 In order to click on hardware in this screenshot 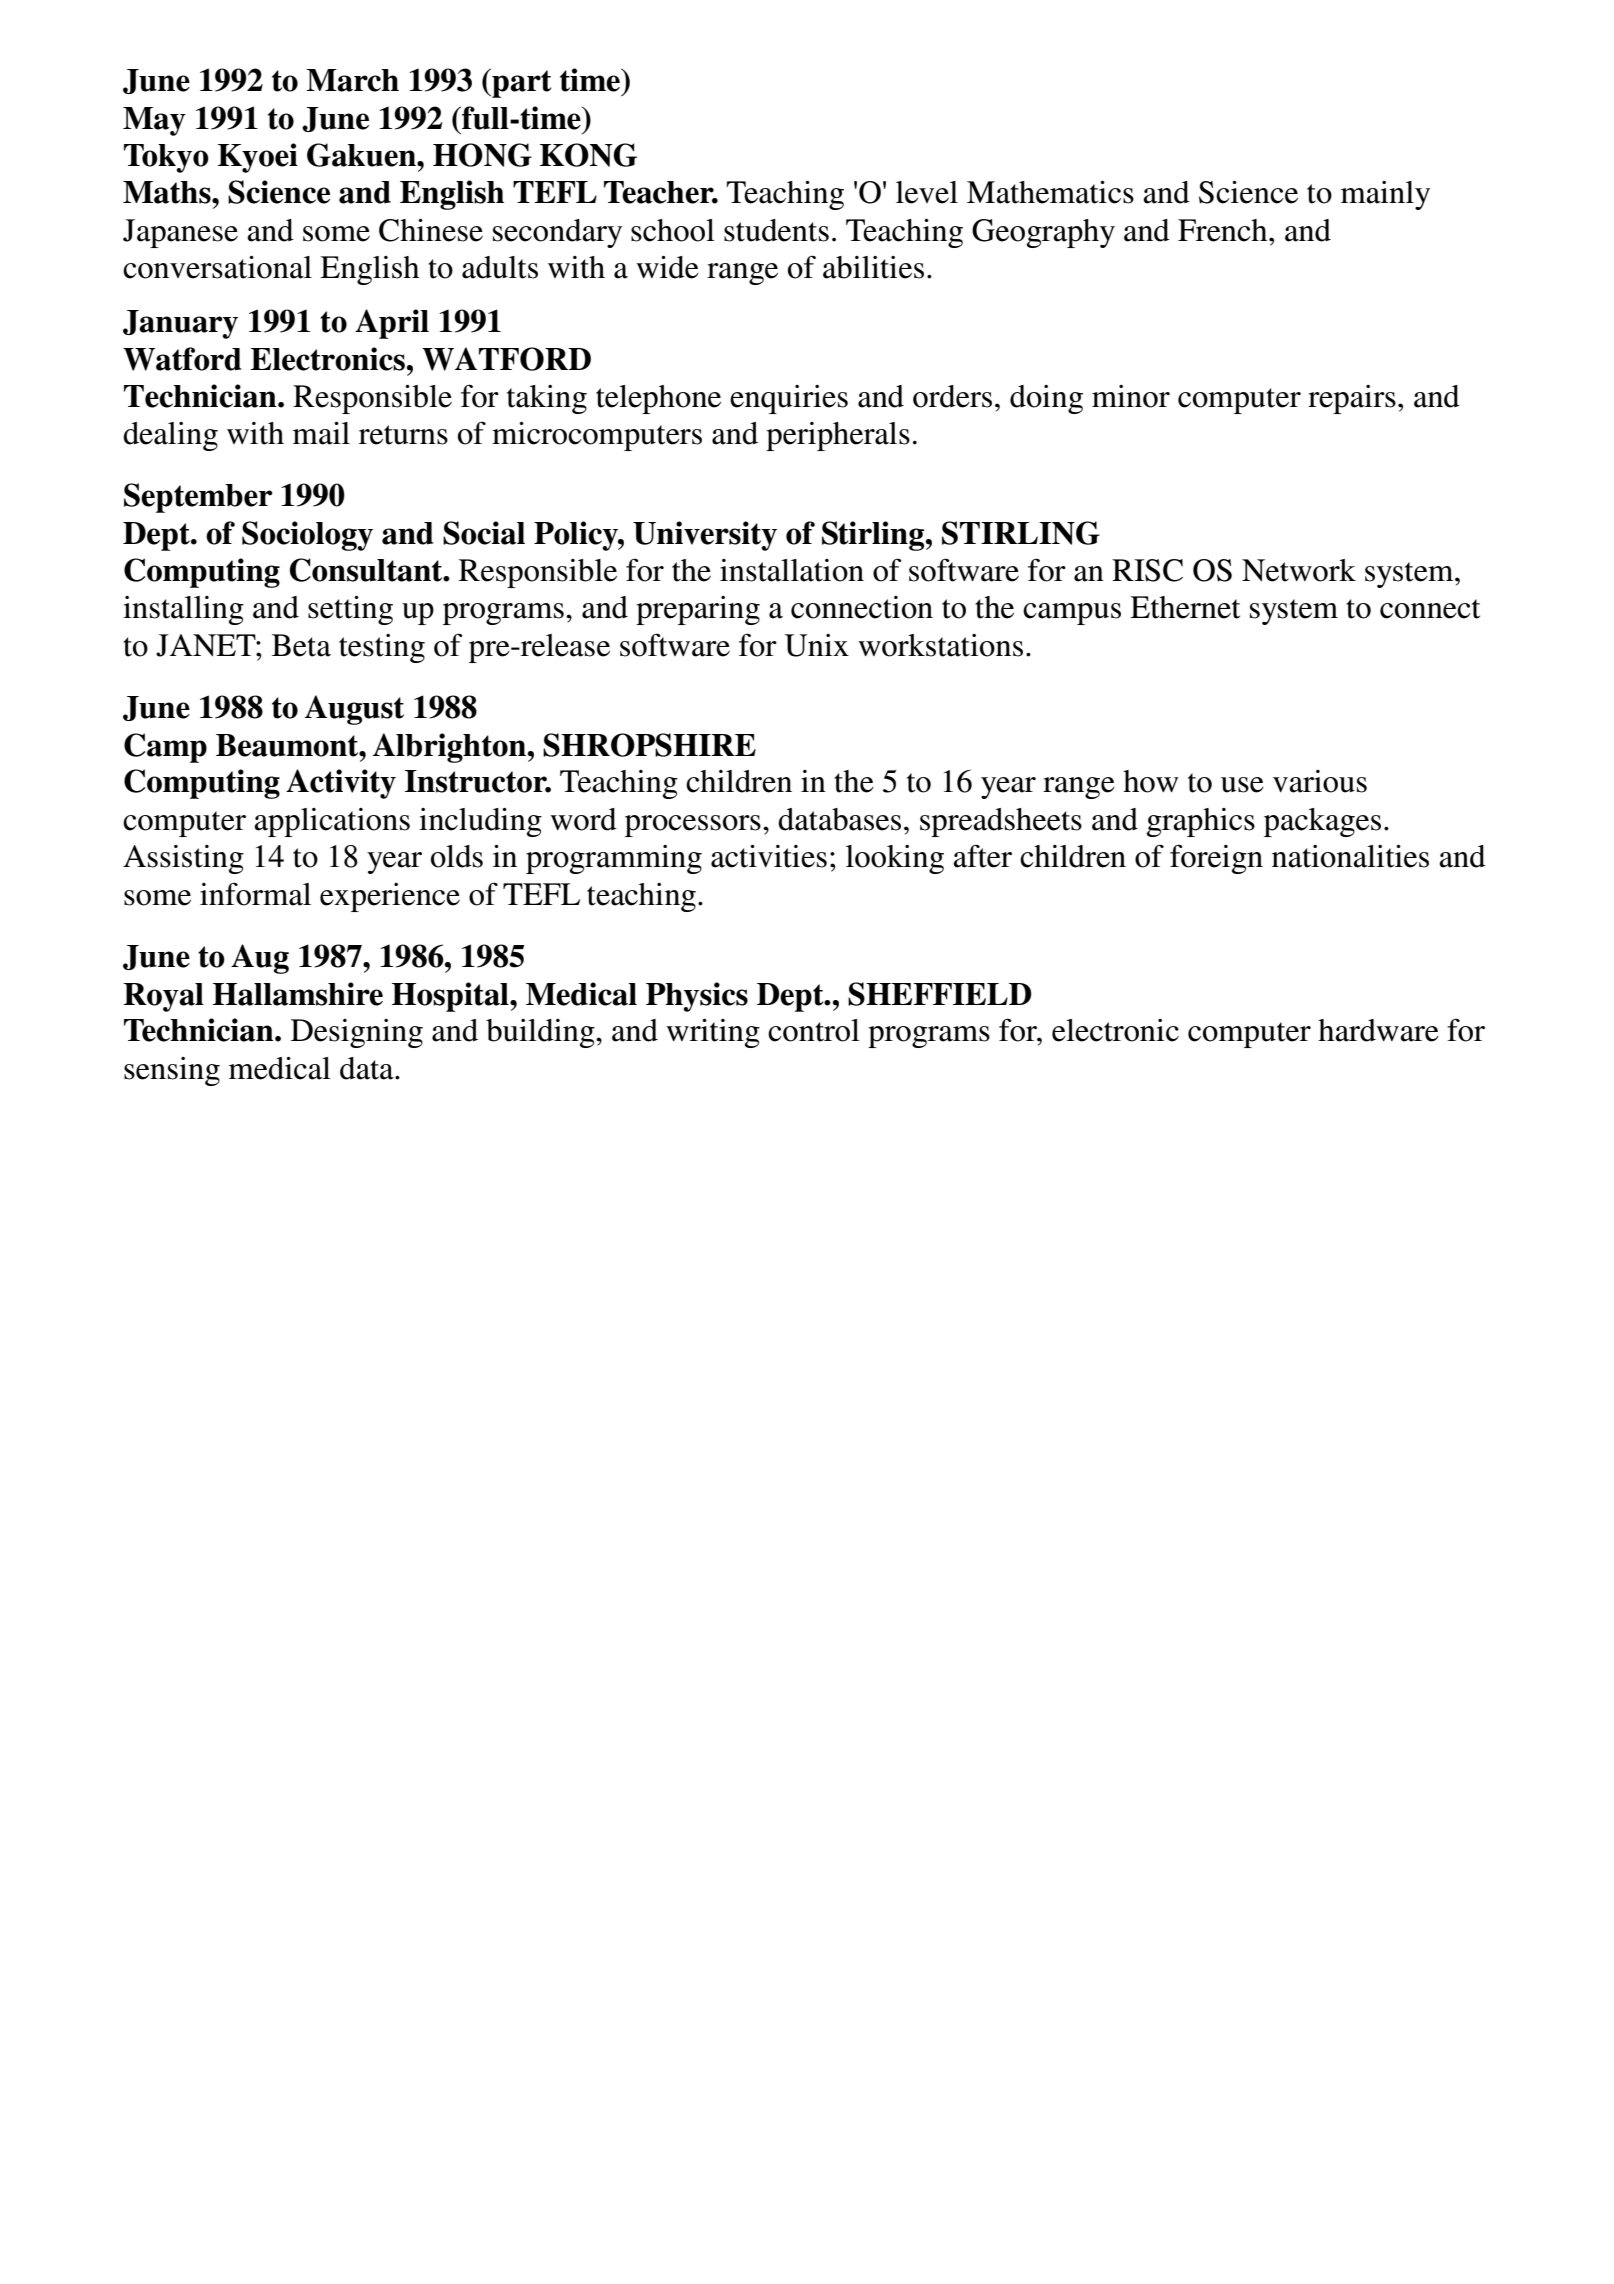, I will do `click(1378, 1030)`.
